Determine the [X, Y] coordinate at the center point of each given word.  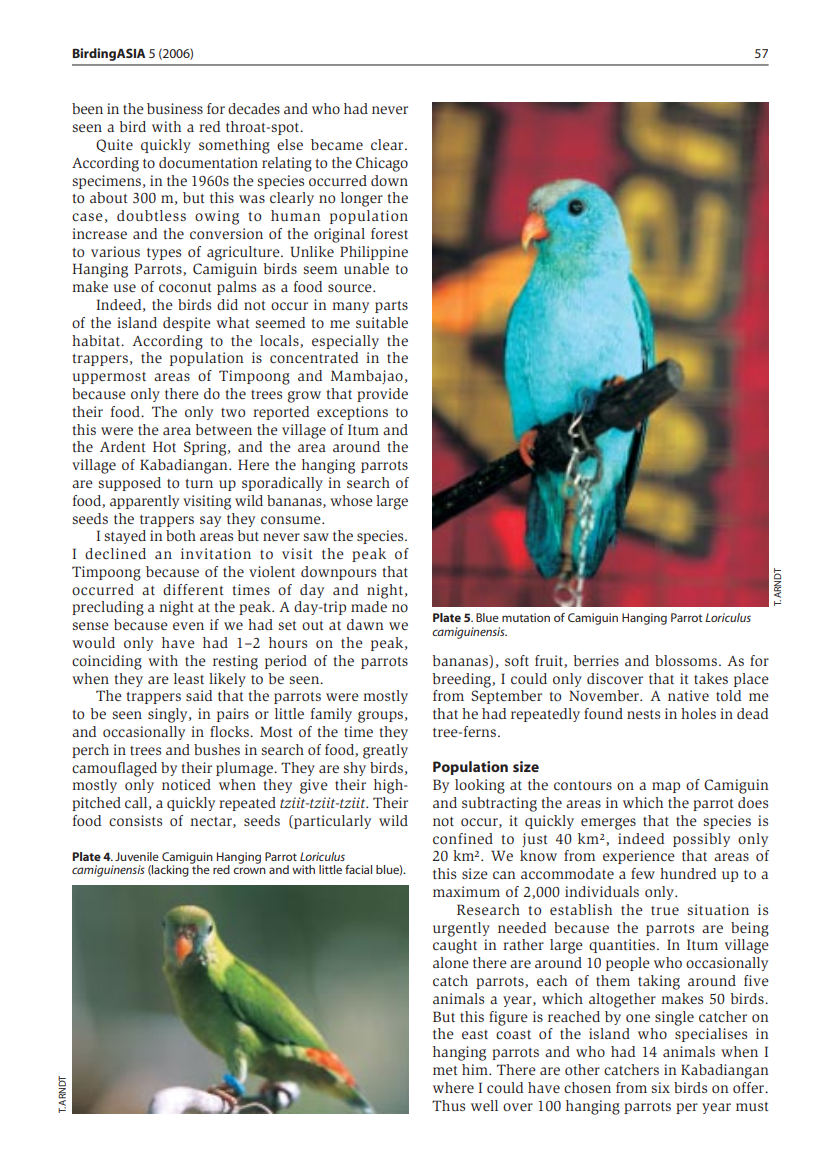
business [175, 108]
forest [389, 233]
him [476, 1069]
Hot [164, 446]
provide [382, 395]
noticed [186, 784]
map [666, 787]
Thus [448, 1105]
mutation [526, 617]
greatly [385, 751]
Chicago [382, 164]
